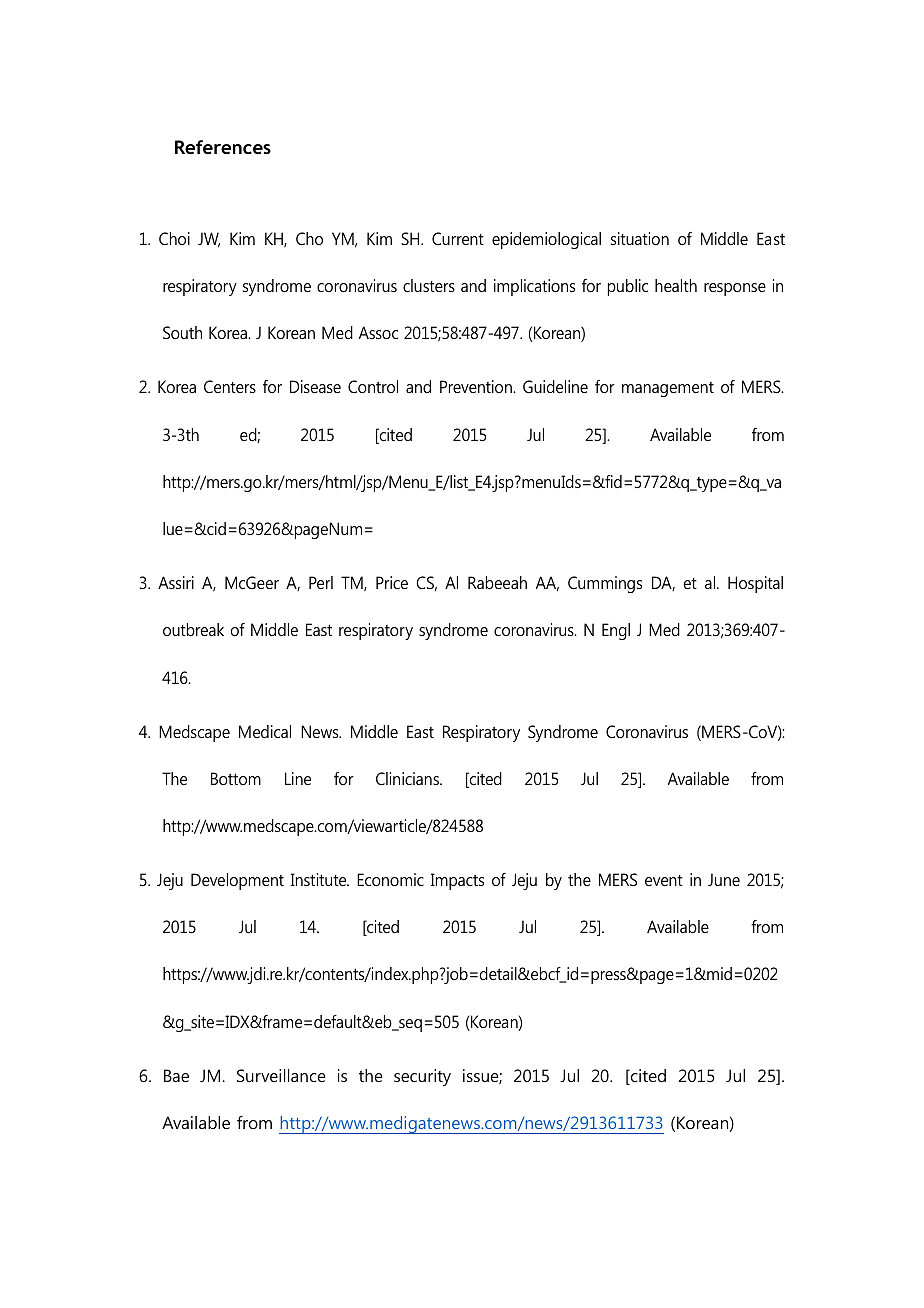 The image size is (924, 1308). Describe the element at coordinates (616, 631) in the screenshot. I see `Engl` at that location.
